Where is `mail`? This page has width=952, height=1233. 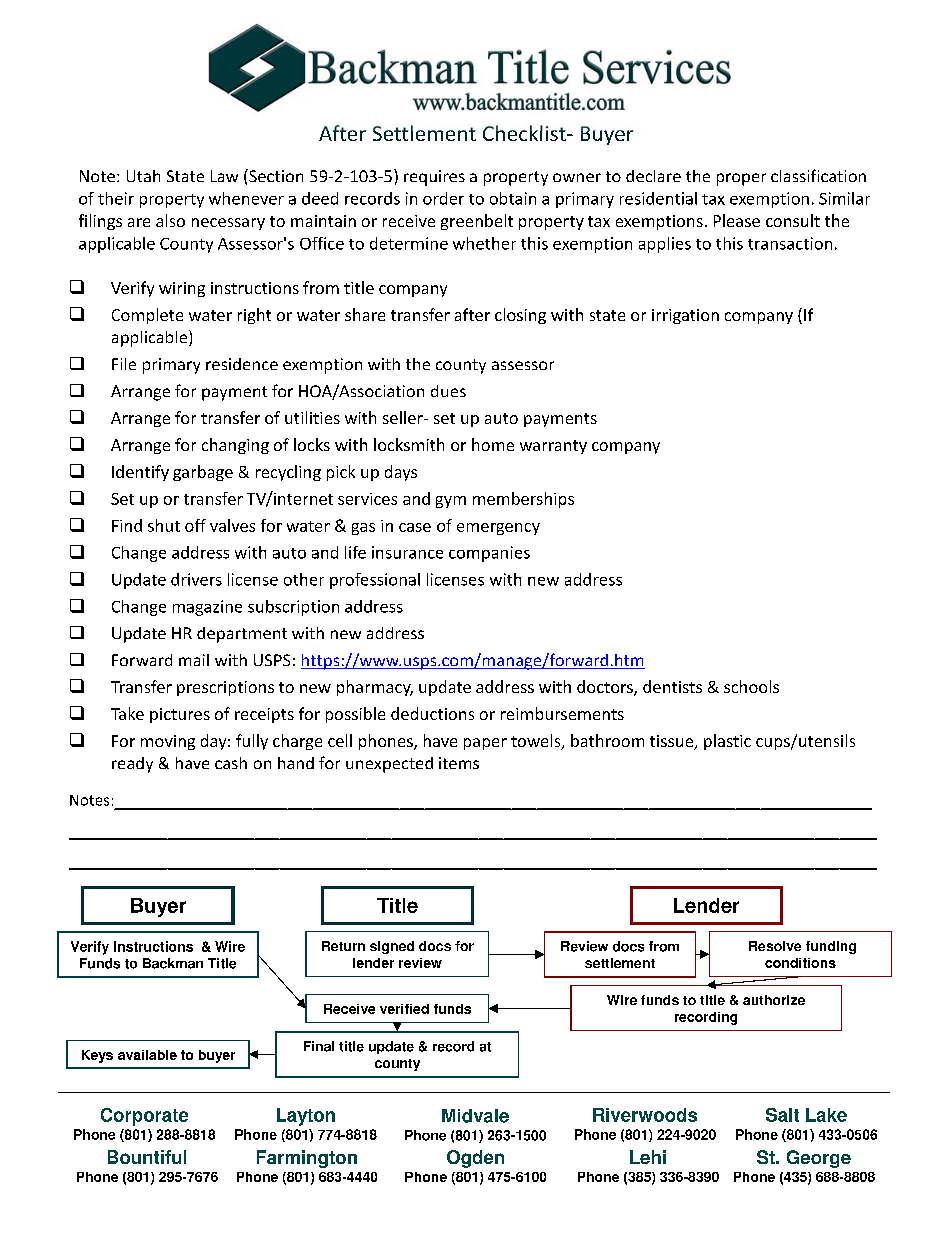 mail is located at coordinates (194, 660).
